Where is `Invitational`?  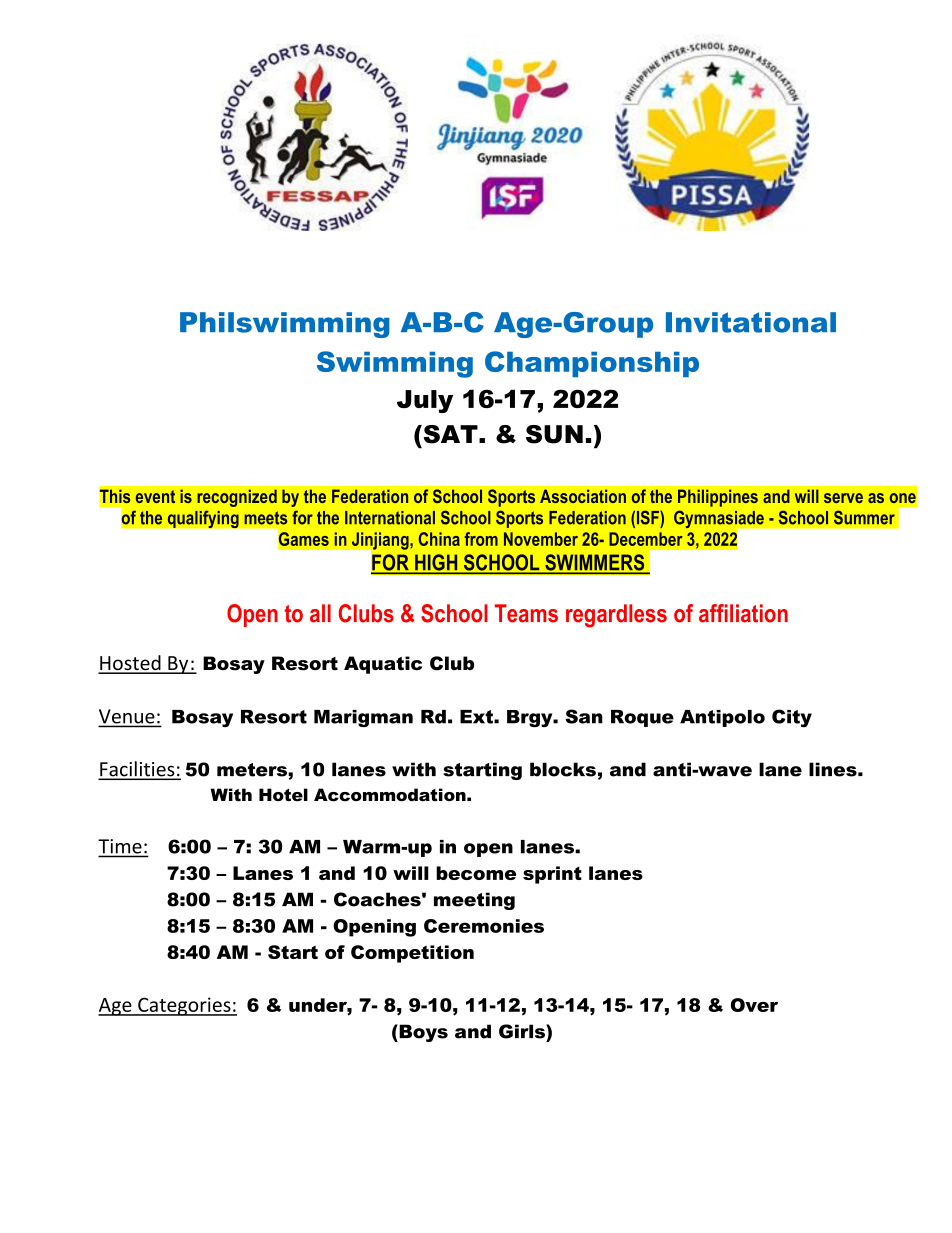
Invitational is located at coordinates (751, 322).
